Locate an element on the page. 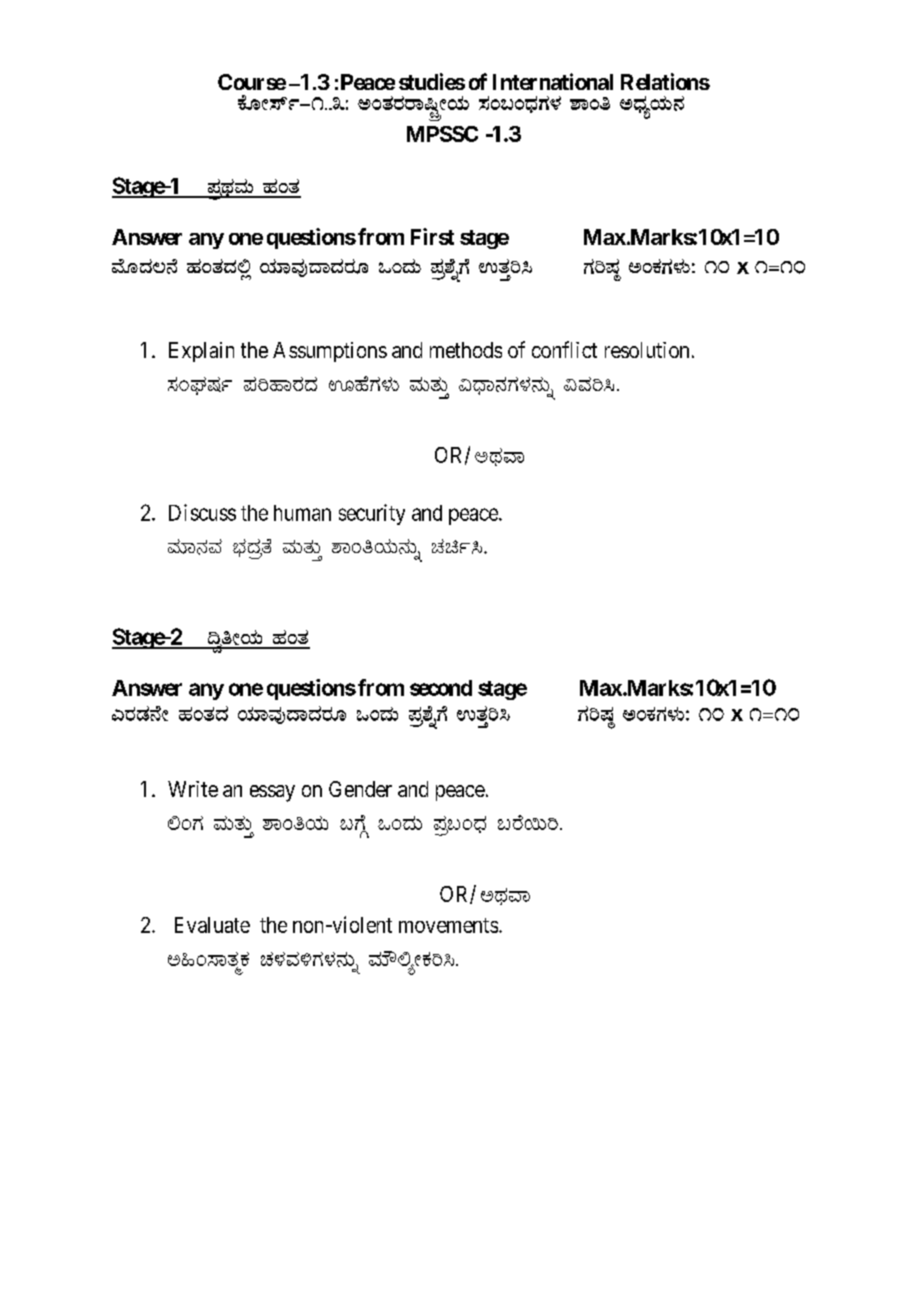 This document has height=1308, width=924. conflict is located at coordinates (564, 349).
